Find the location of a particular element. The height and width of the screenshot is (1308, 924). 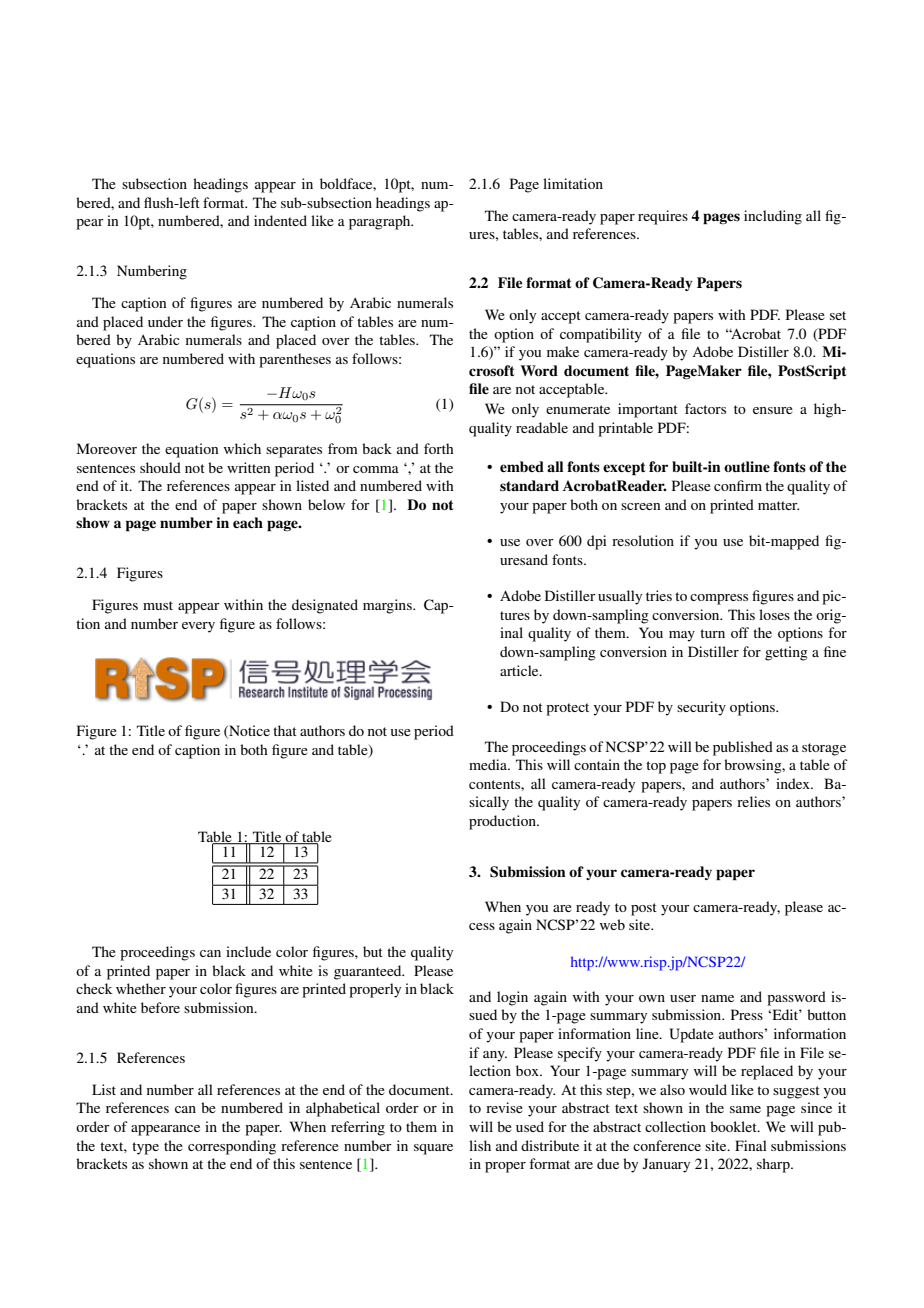

media is located at coordinates (489, 764).
